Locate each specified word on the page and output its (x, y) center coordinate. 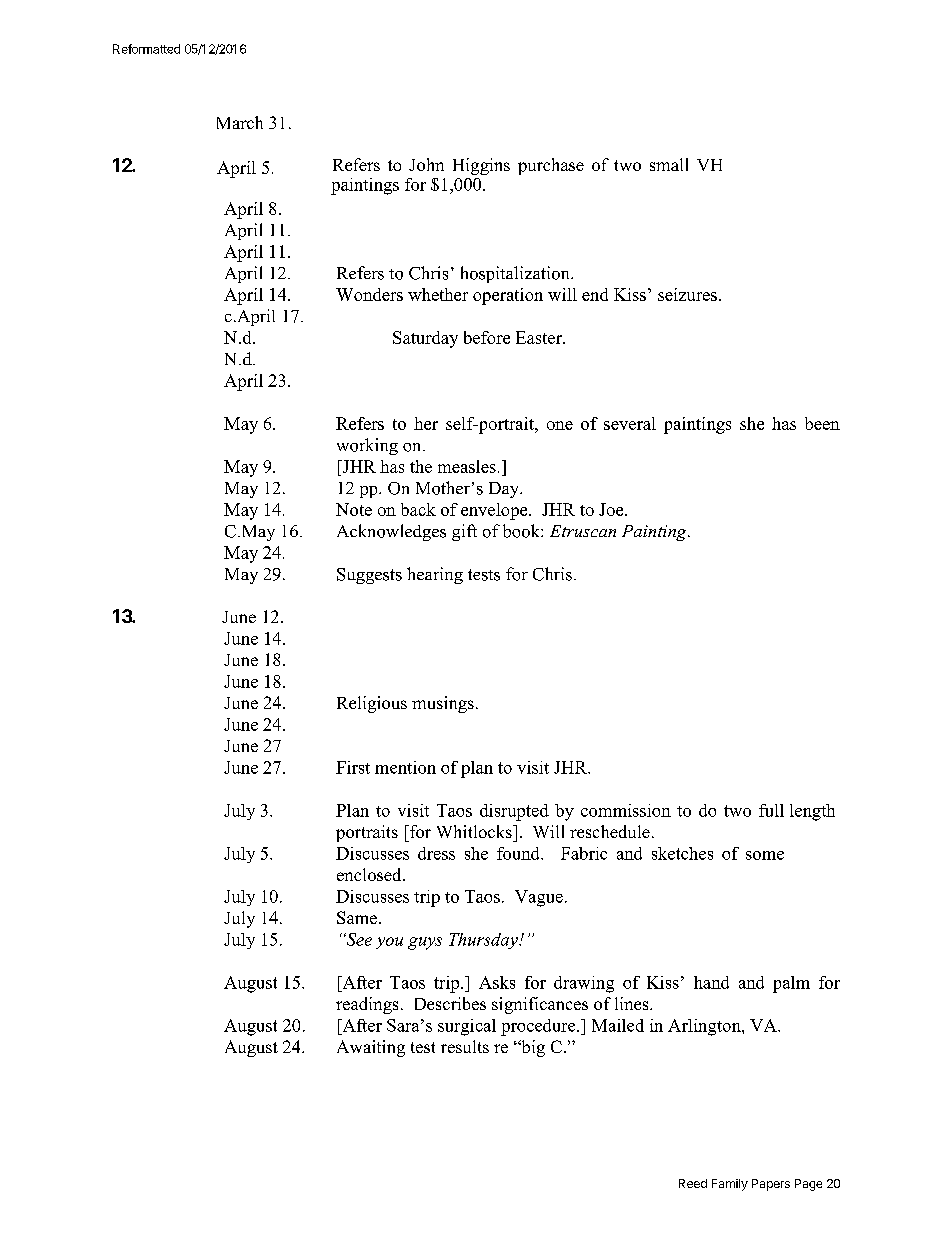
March (240, 122)
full (771, 810)
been (822, 423)
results (465, 1046)
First (353, 767)
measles (467, 466)
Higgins (481, 166)
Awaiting (371, 1048)
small (669, 164)
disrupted (514, 812)
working (367, 446)
